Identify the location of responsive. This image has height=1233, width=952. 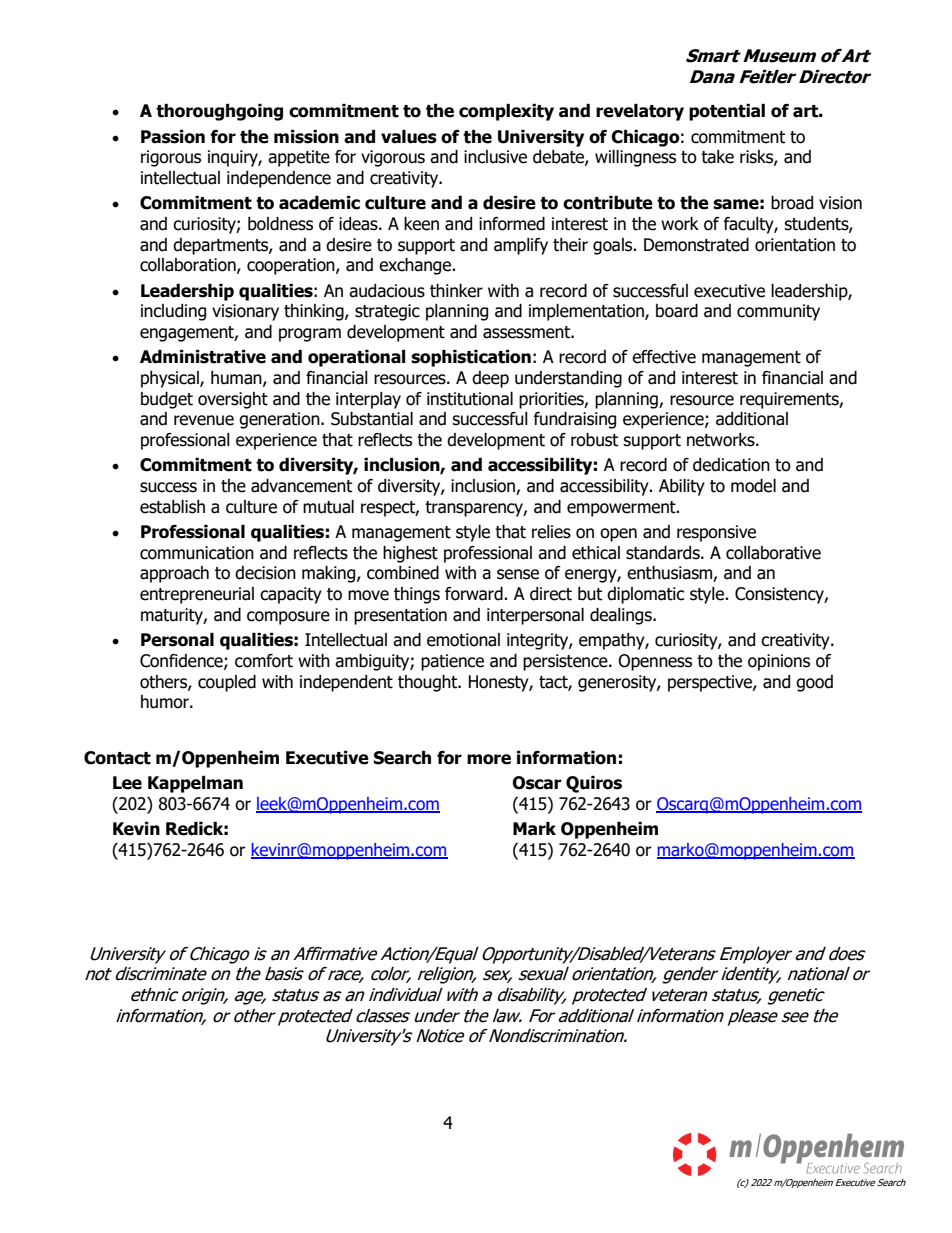
(716, 533).
